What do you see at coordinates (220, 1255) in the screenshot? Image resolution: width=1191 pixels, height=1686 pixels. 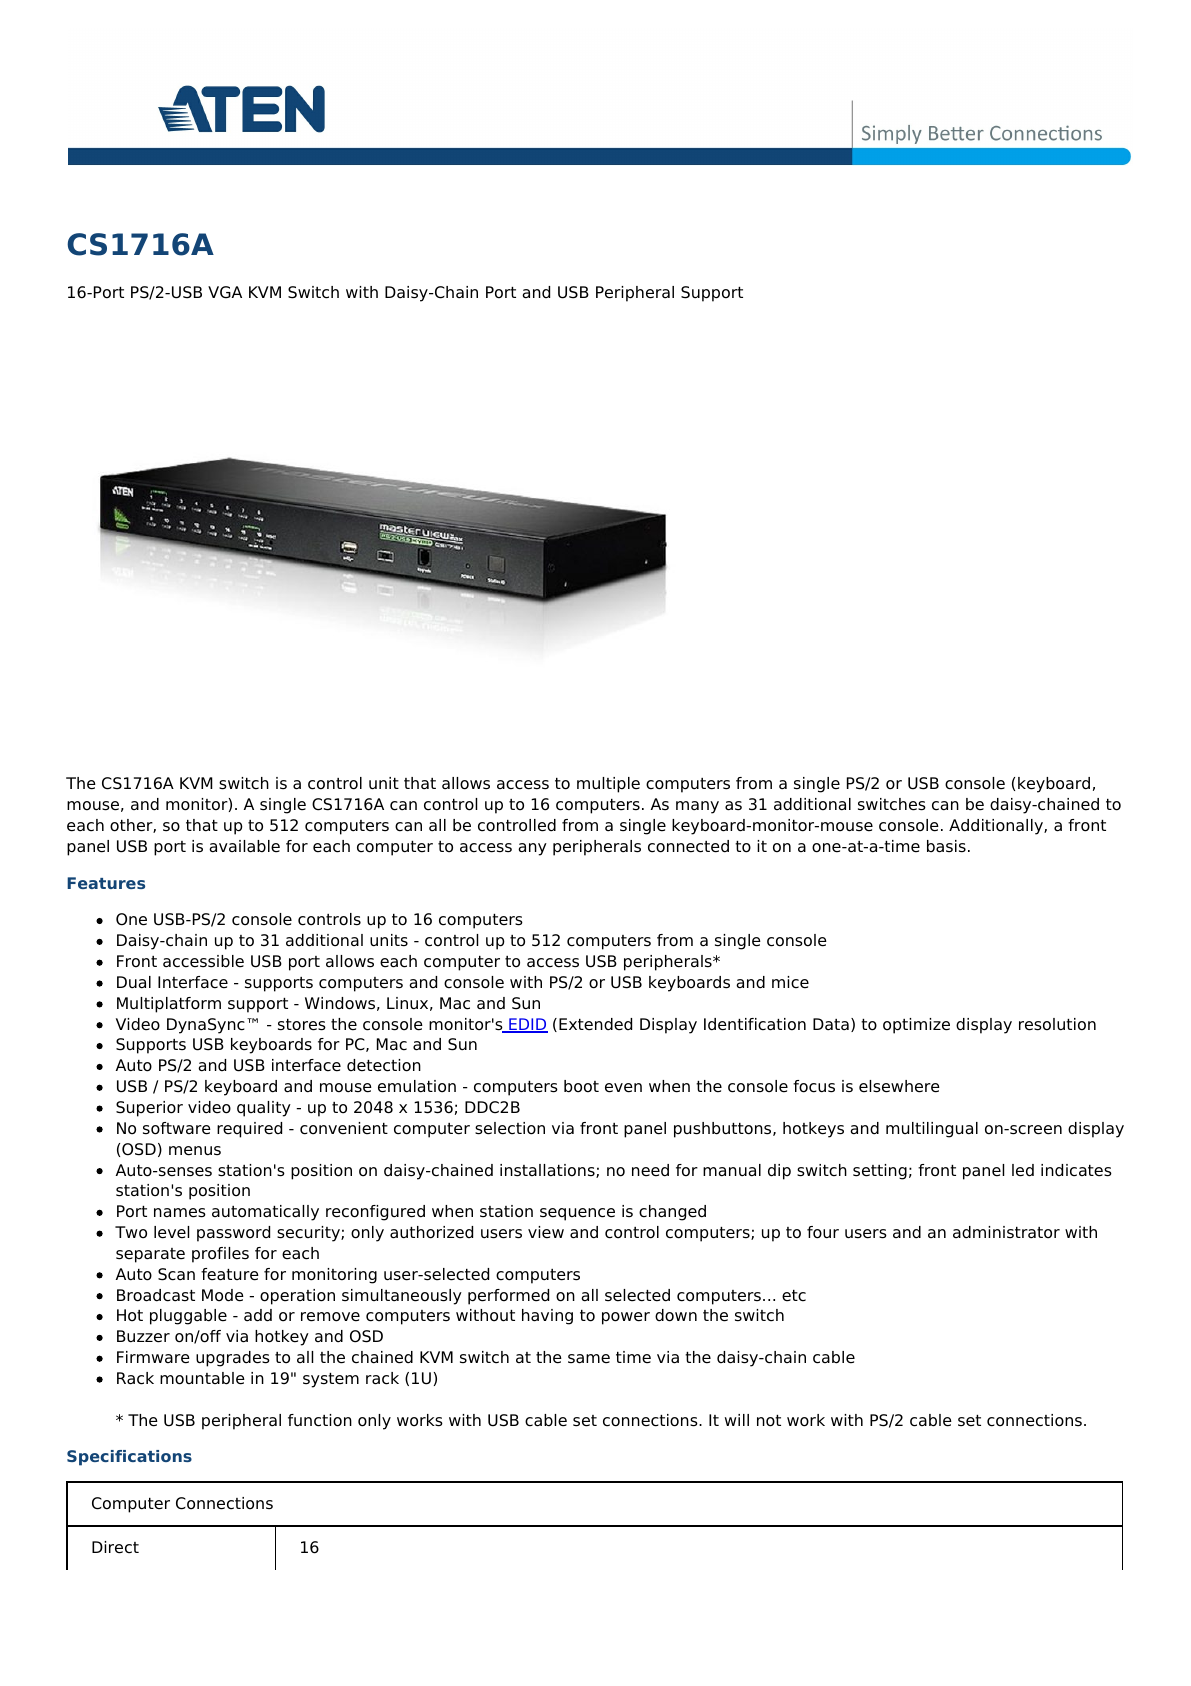 I see `profiles` at bounding box center [220, 1255].
